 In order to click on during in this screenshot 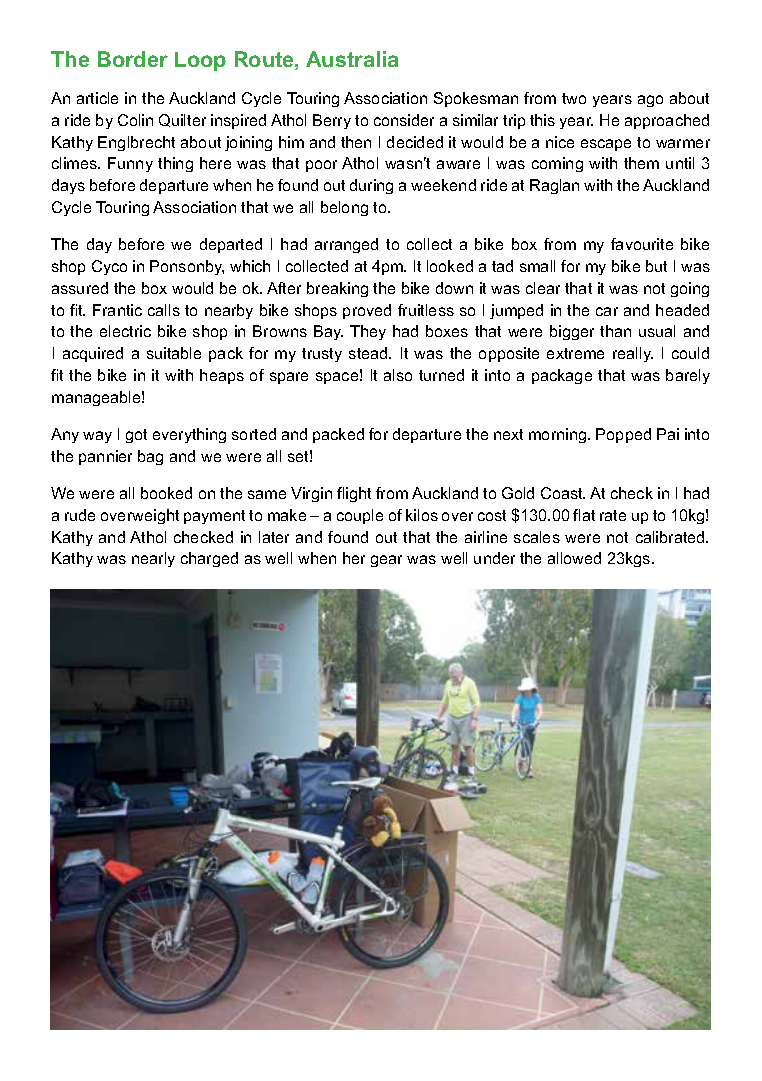, I will do `click(371, 186)`.
